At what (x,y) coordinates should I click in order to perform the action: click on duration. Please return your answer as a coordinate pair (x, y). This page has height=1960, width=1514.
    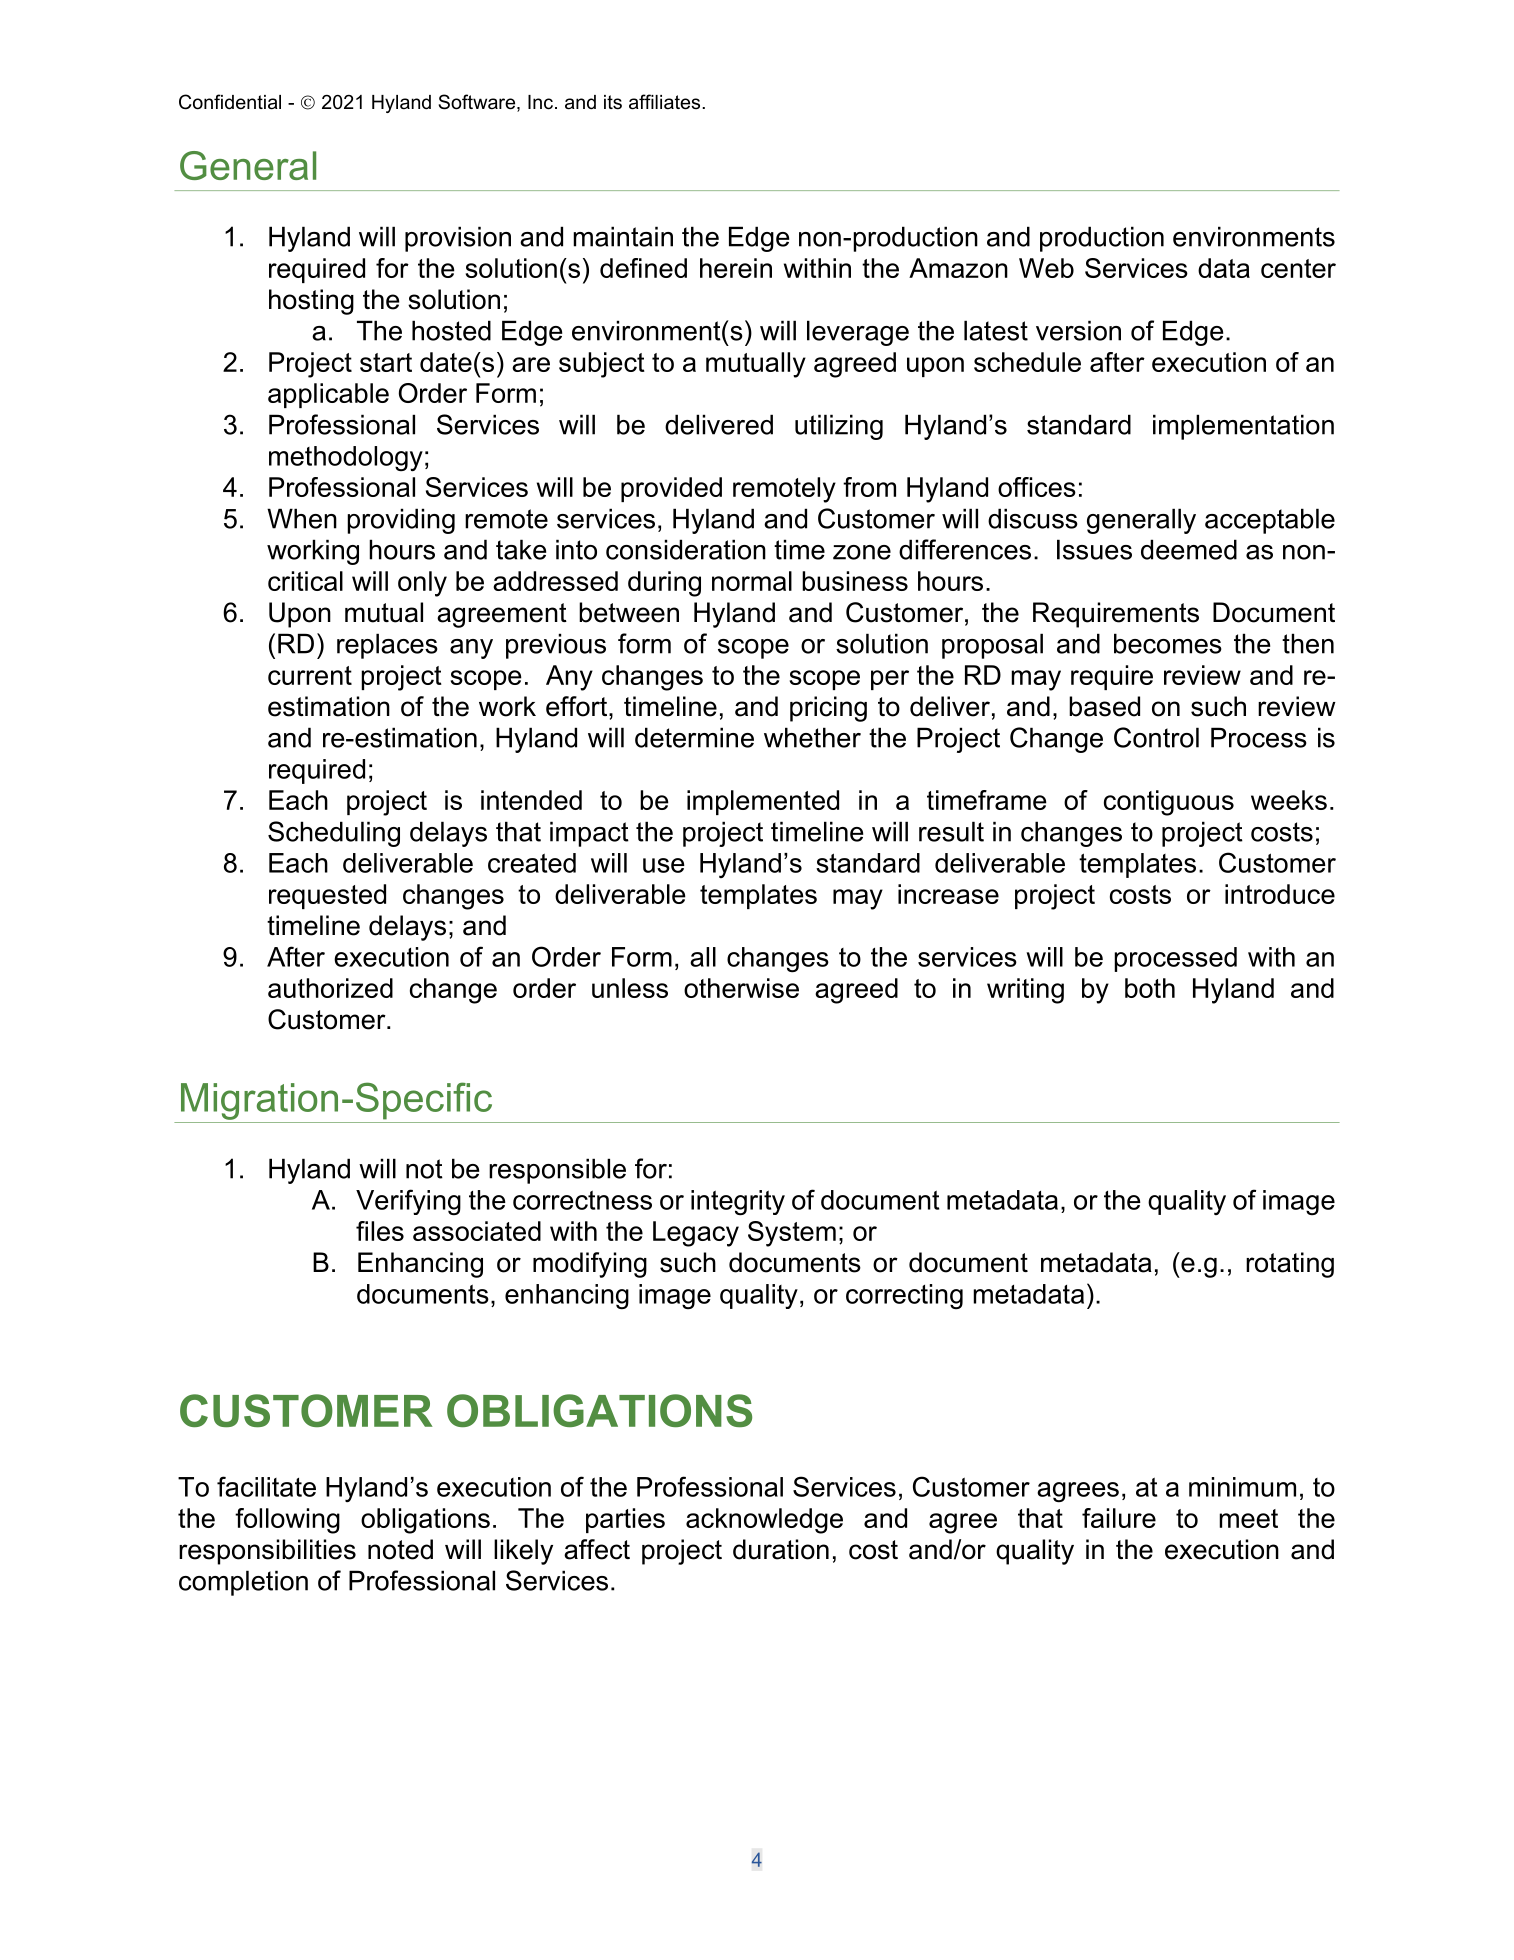
    Looking at the image, I should click on (781, 1549).
